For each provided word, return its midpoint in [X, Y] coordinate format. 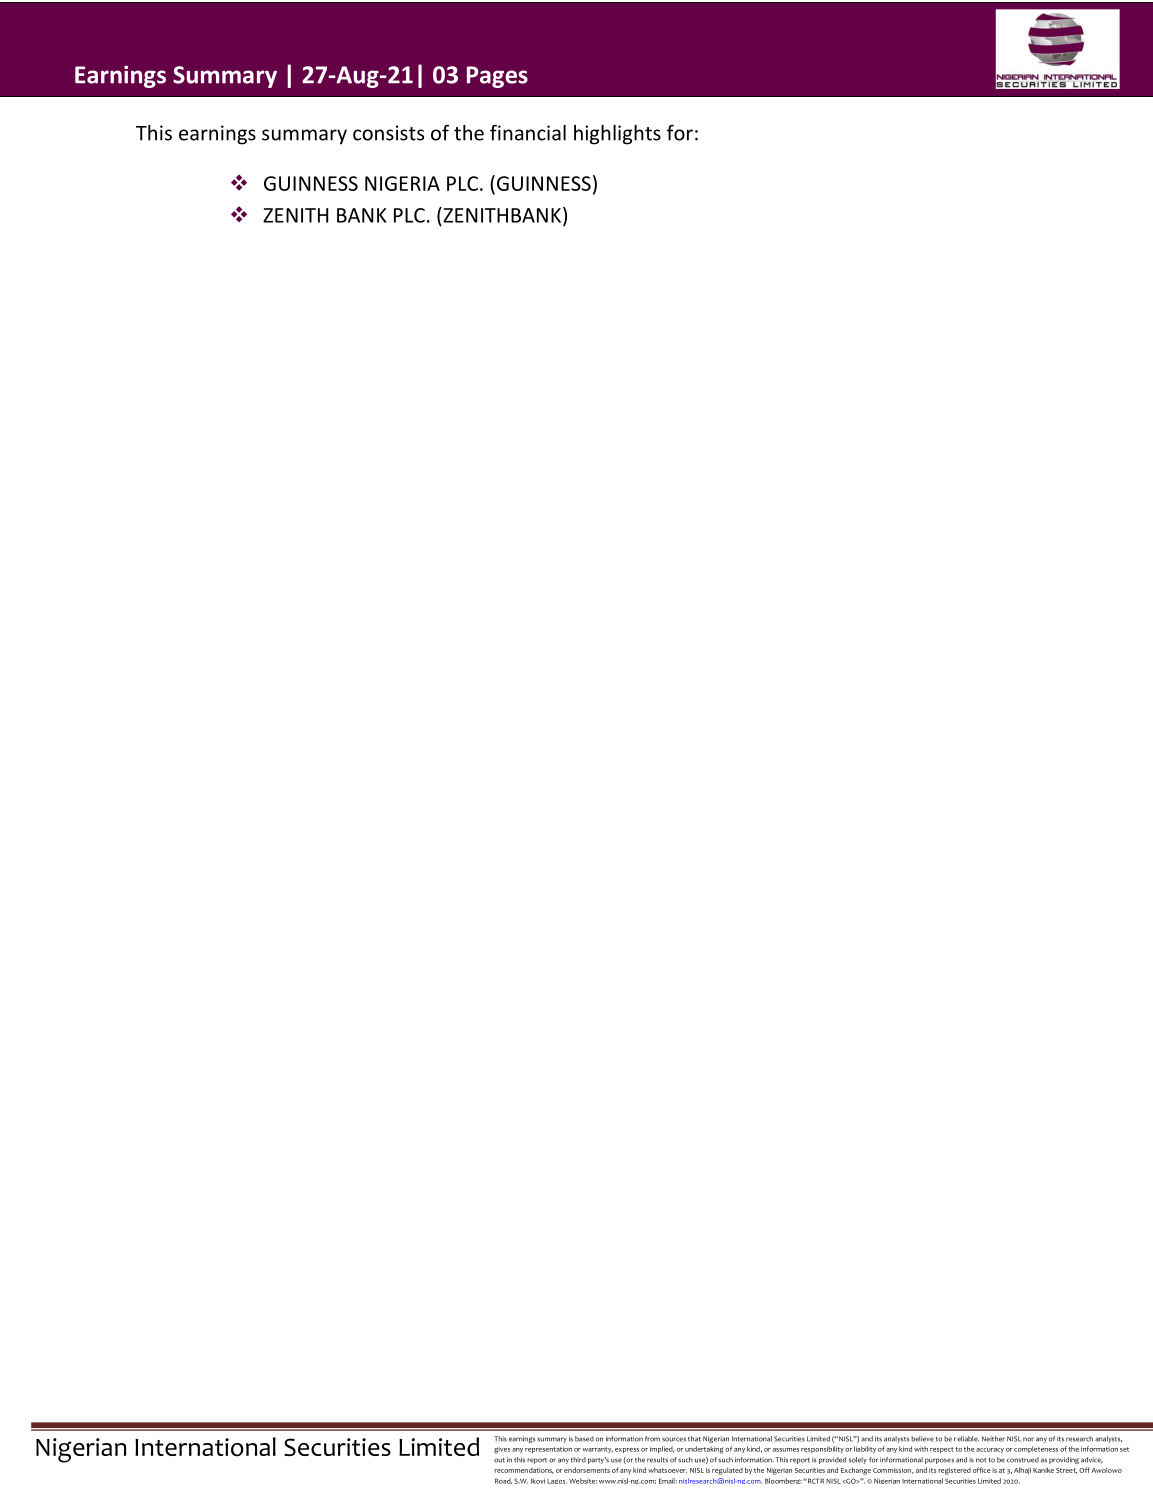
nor [1028, 1439]
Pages [497, 77]
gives [502, 1450]
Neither [993, 1439]
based [584, 1439]
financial [528, 133]
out [499, 1460]
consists [388, 133]
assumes [786, 1450]
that [694, 1439]
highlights [617, 135]
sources [674, 1439]
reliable [966, 1439]
